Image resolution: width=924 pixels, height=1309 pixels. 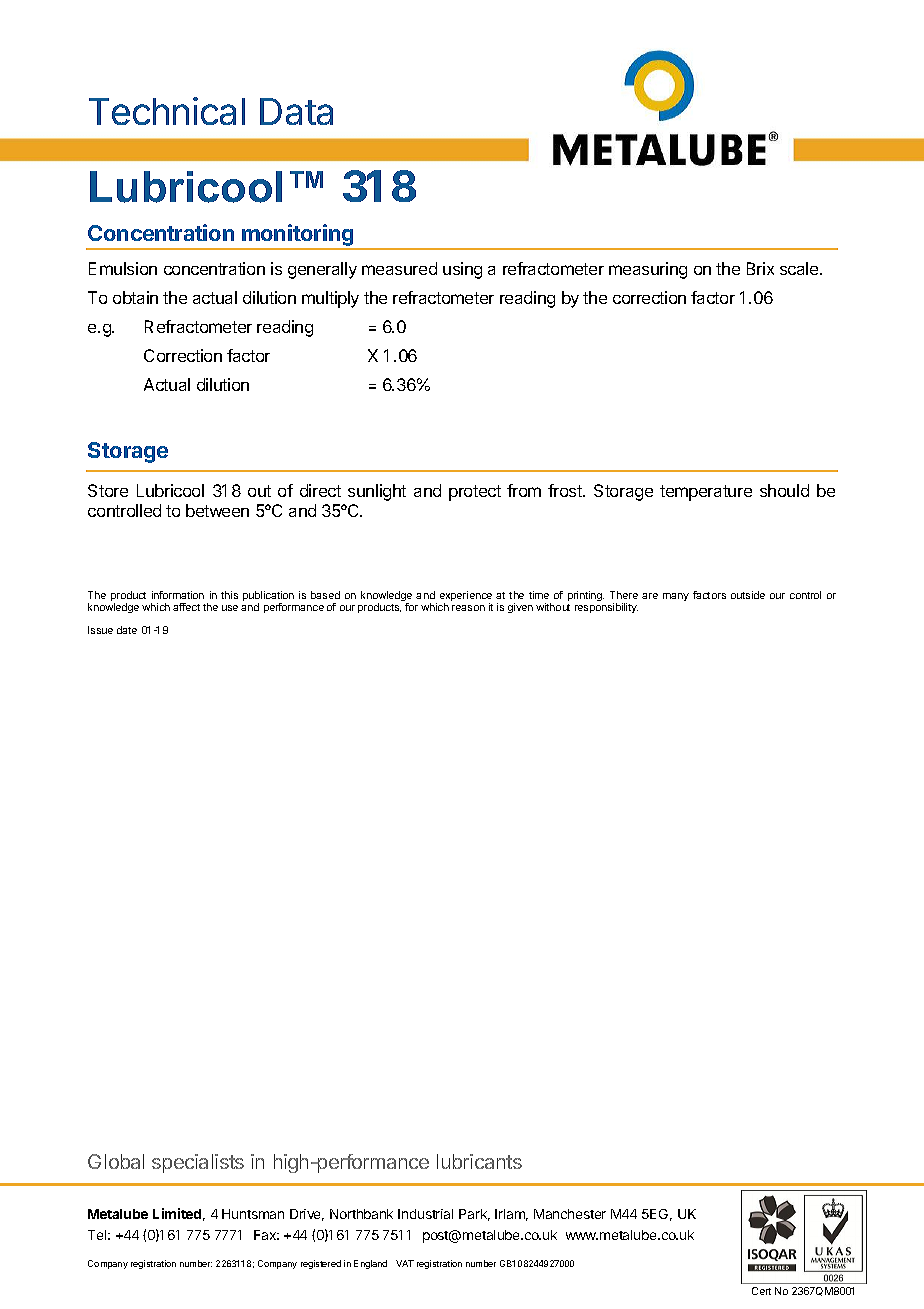 I want to click on Brix, so click(x=760, y=268).
